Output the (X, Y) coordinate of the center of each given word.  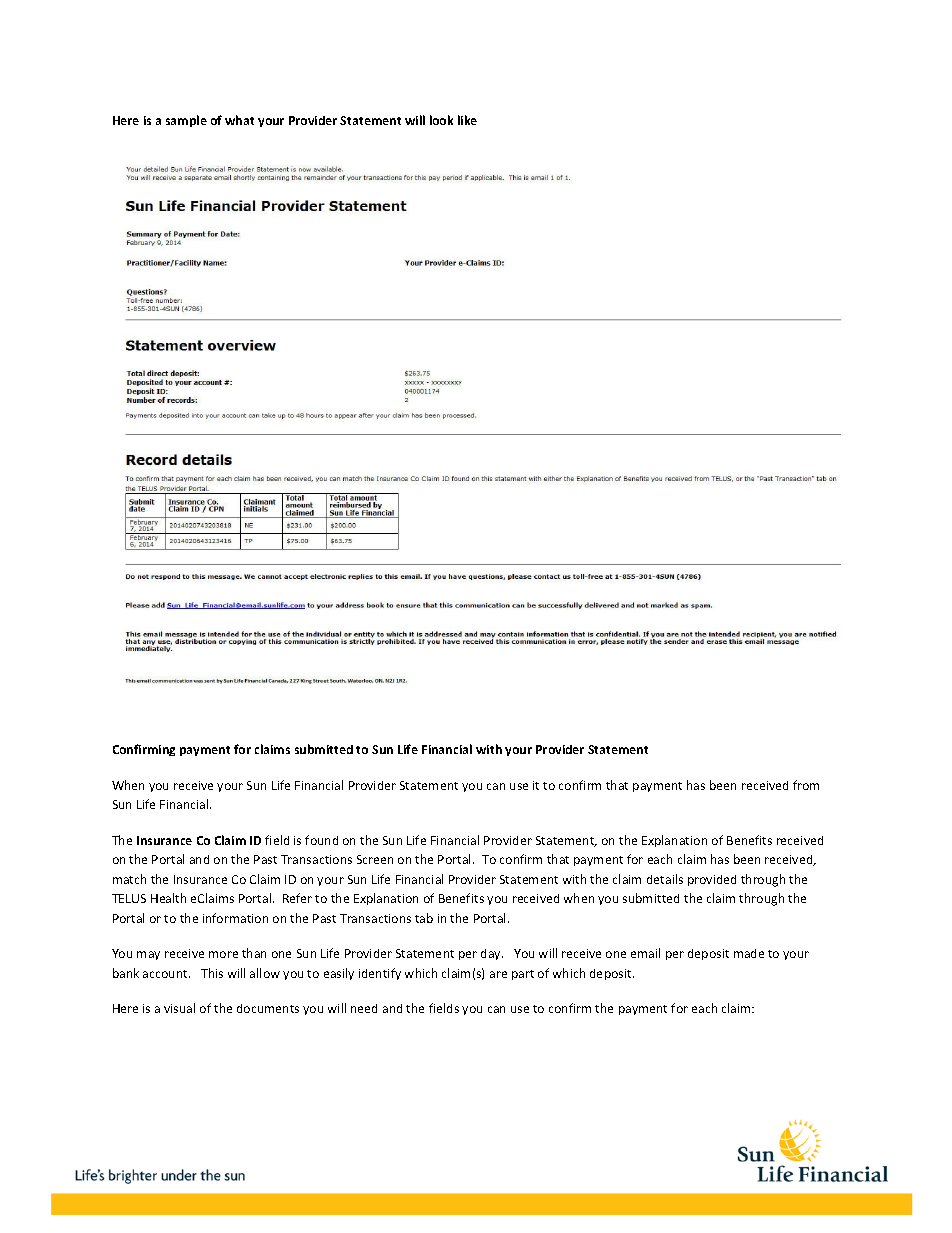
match (129, 879)
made (749, 953)
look (441, 120)
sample (186, 121)
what (239, 120)
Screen (375, 859)
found (321, 840)
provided (712, 880)
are (498, 974)
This (212, 973)
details (665, 879)
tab (424, 918)
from (806, 785)
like (467, 120)
